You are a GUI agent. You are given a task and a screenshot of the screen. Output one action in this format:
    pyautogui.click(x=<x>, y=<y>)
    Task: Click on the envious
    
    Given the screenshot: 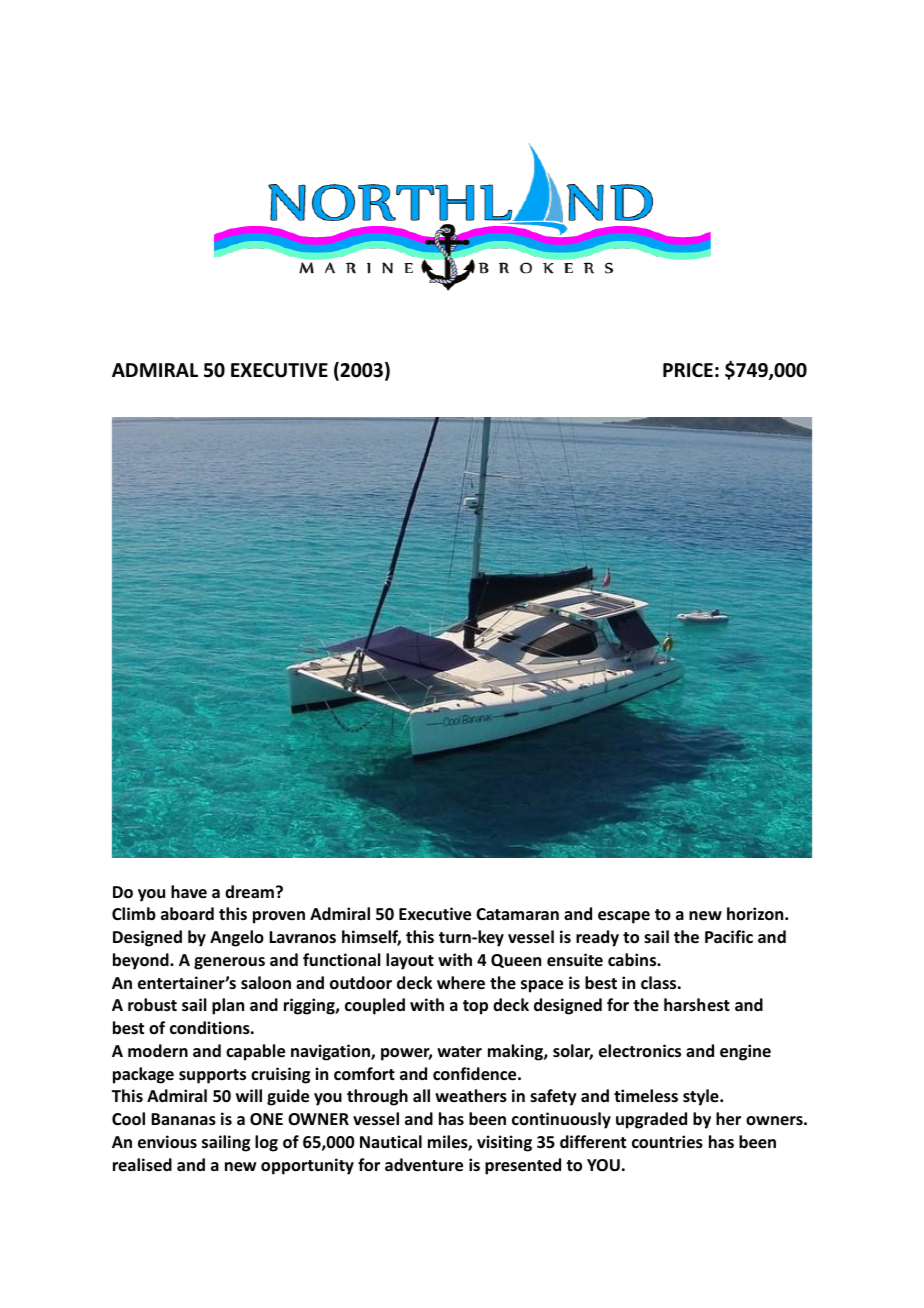 What is the action you would take?
    pyautogui.click(x=167, y=1142)
